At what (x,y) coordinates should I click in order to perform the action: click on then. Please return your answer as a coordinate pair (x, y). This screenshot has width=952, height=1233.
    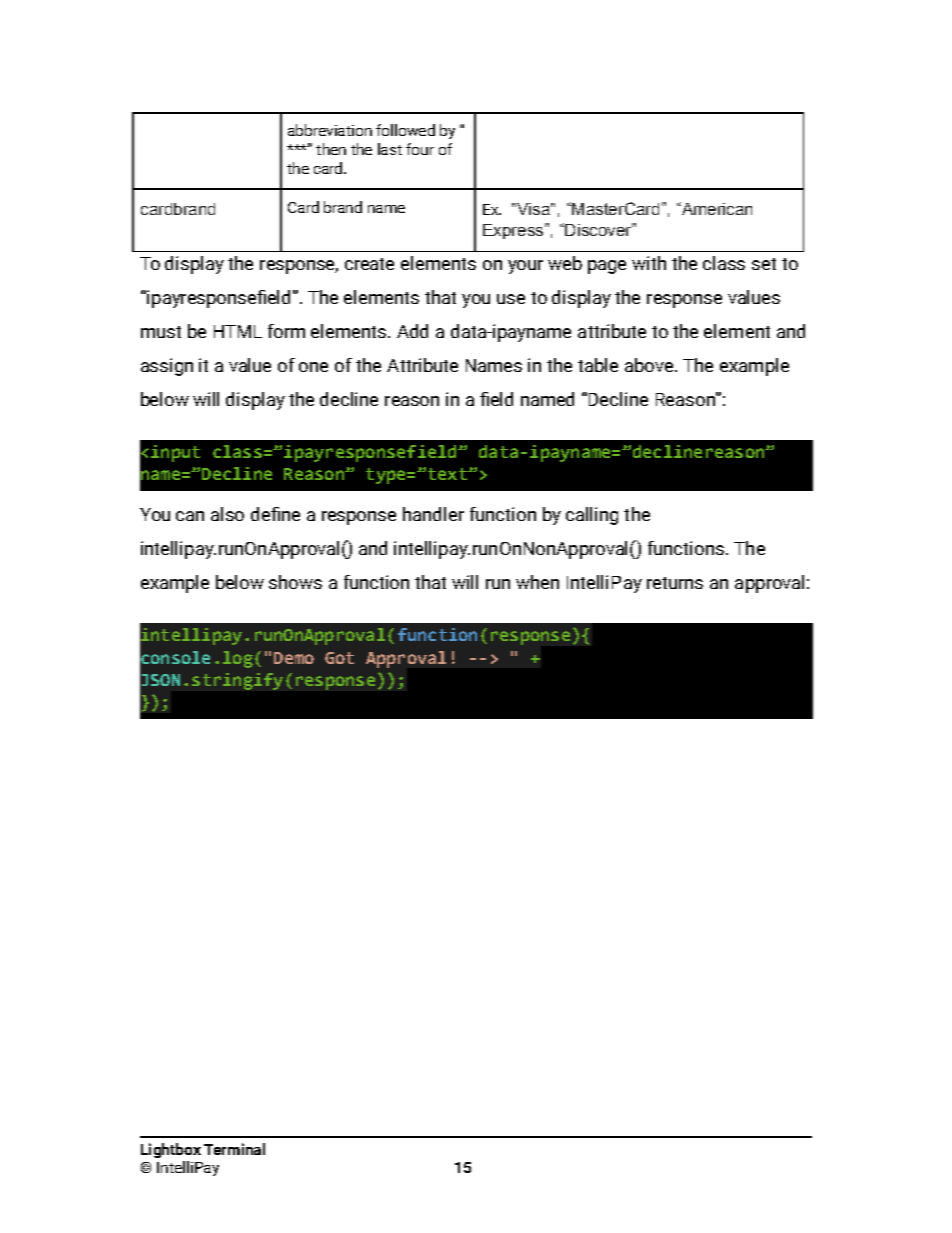
    Looking at the image, I should click on (331, 149).
